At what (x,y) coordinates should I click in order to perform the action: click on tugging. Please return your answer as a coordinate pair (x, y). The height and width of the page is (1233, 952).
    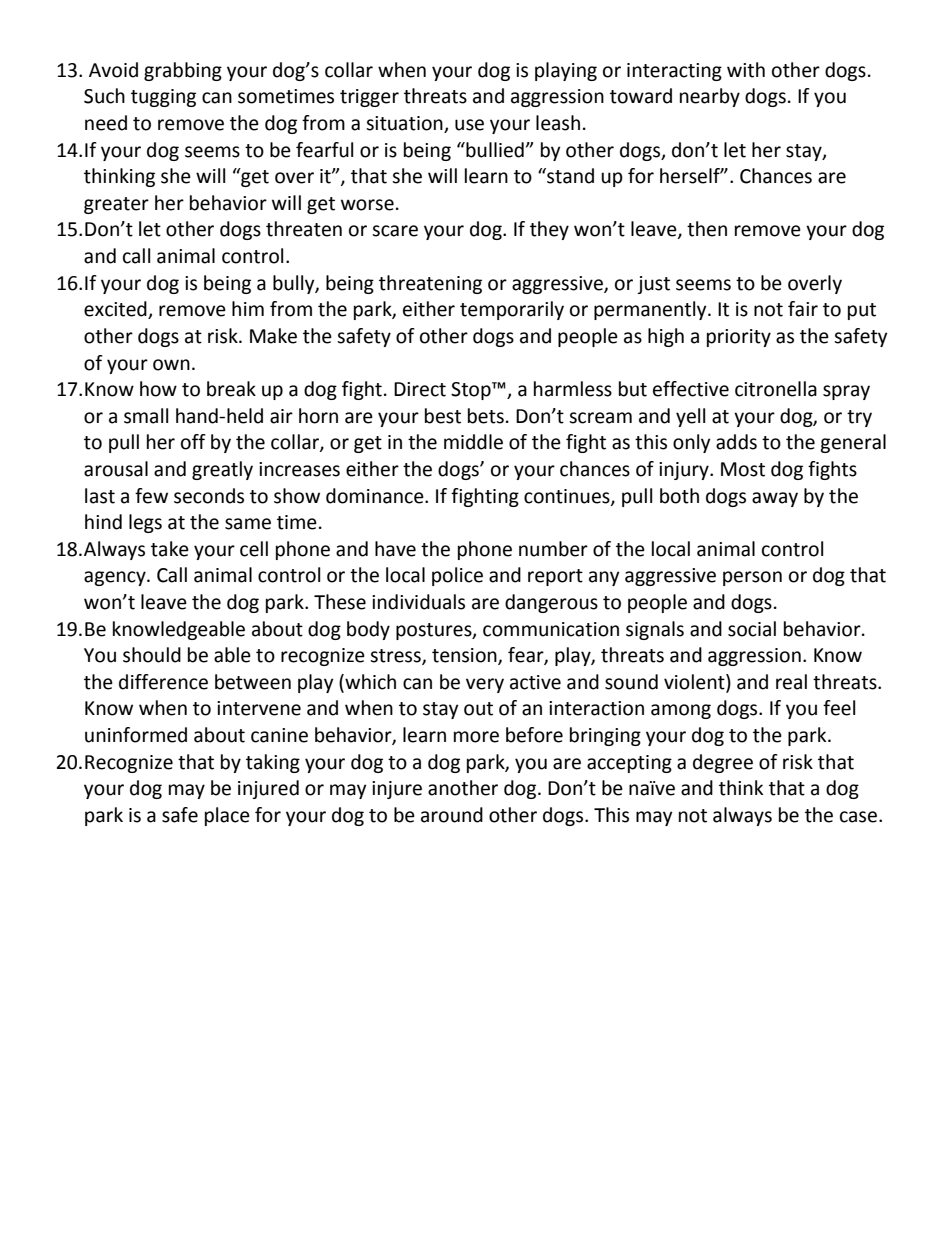
    Looking at the image, I should click on (163, 98).
